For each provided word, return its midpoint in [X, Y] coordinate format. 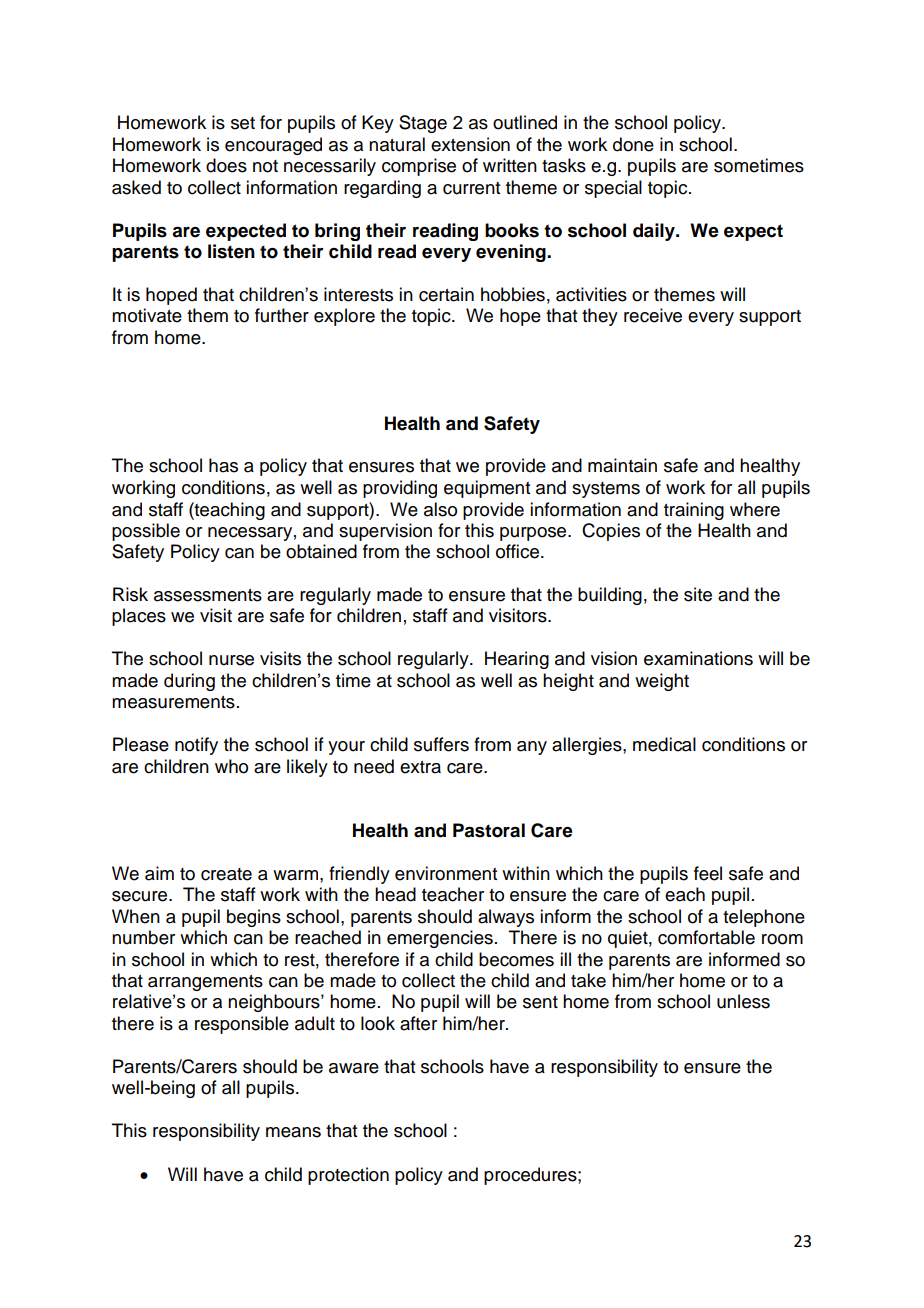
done [633, 144]
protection [348, 1176]
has [223, 465]
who [231, 766]
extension [470, 144]
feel [708, 873]
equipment [487, 489]
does [226, 165]
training [694, 511]
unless [743, 1001]
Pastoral [489, 830]
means [293, 1132]
